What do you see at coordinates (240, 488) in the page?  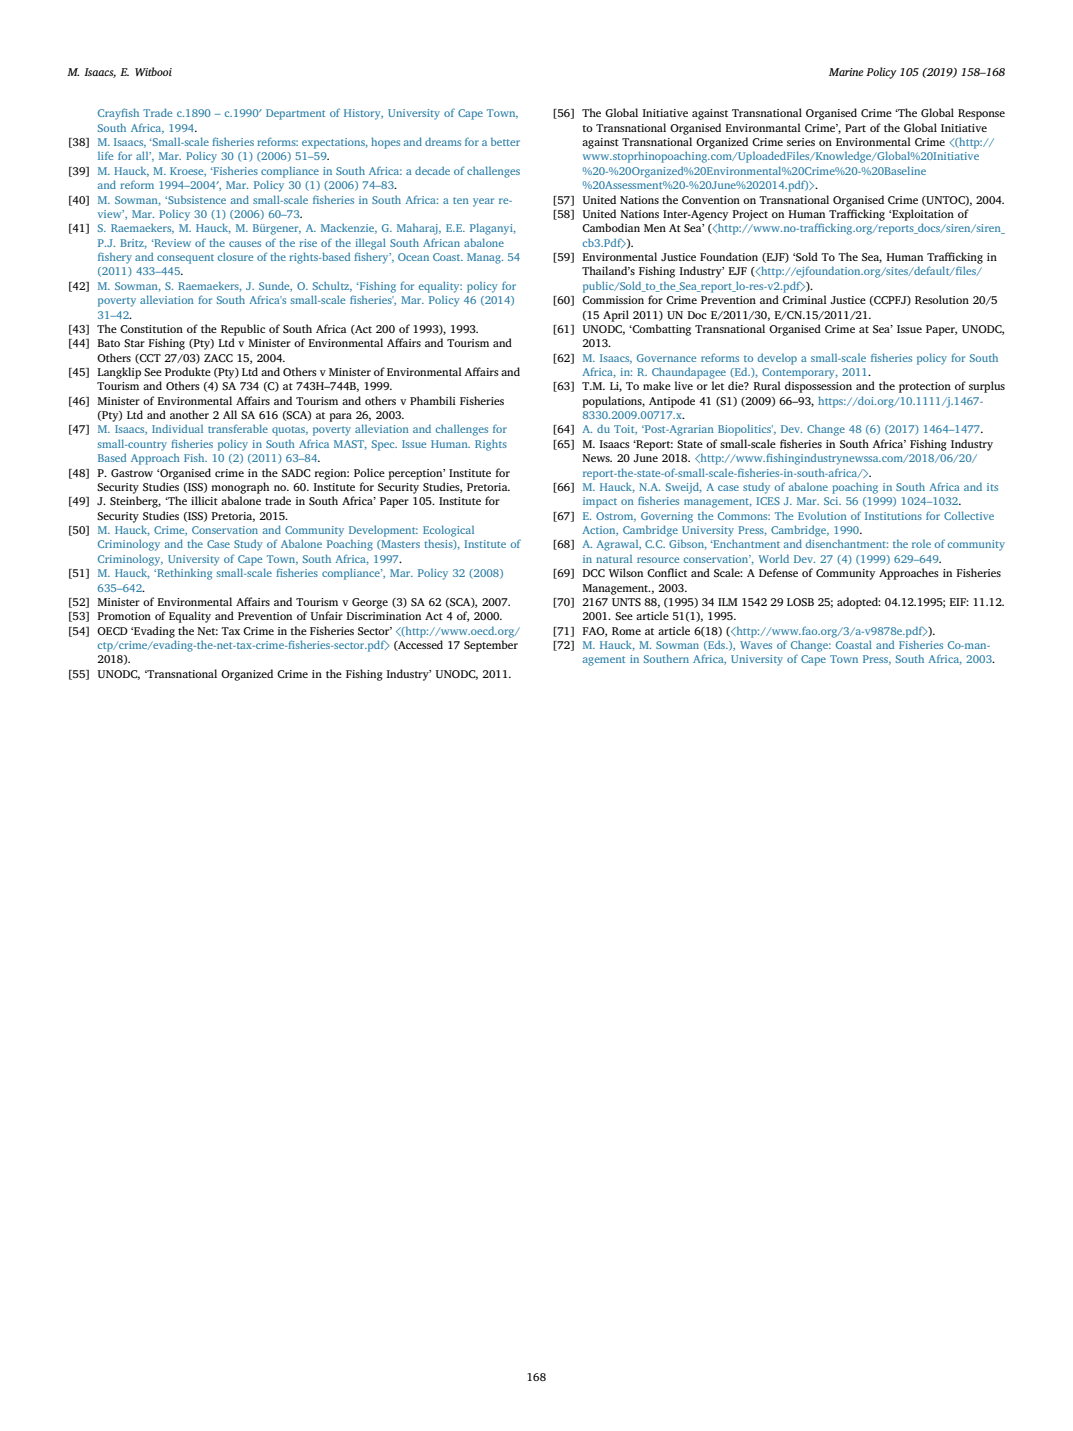 I see `monograph` at bounding box center [240, 488].
